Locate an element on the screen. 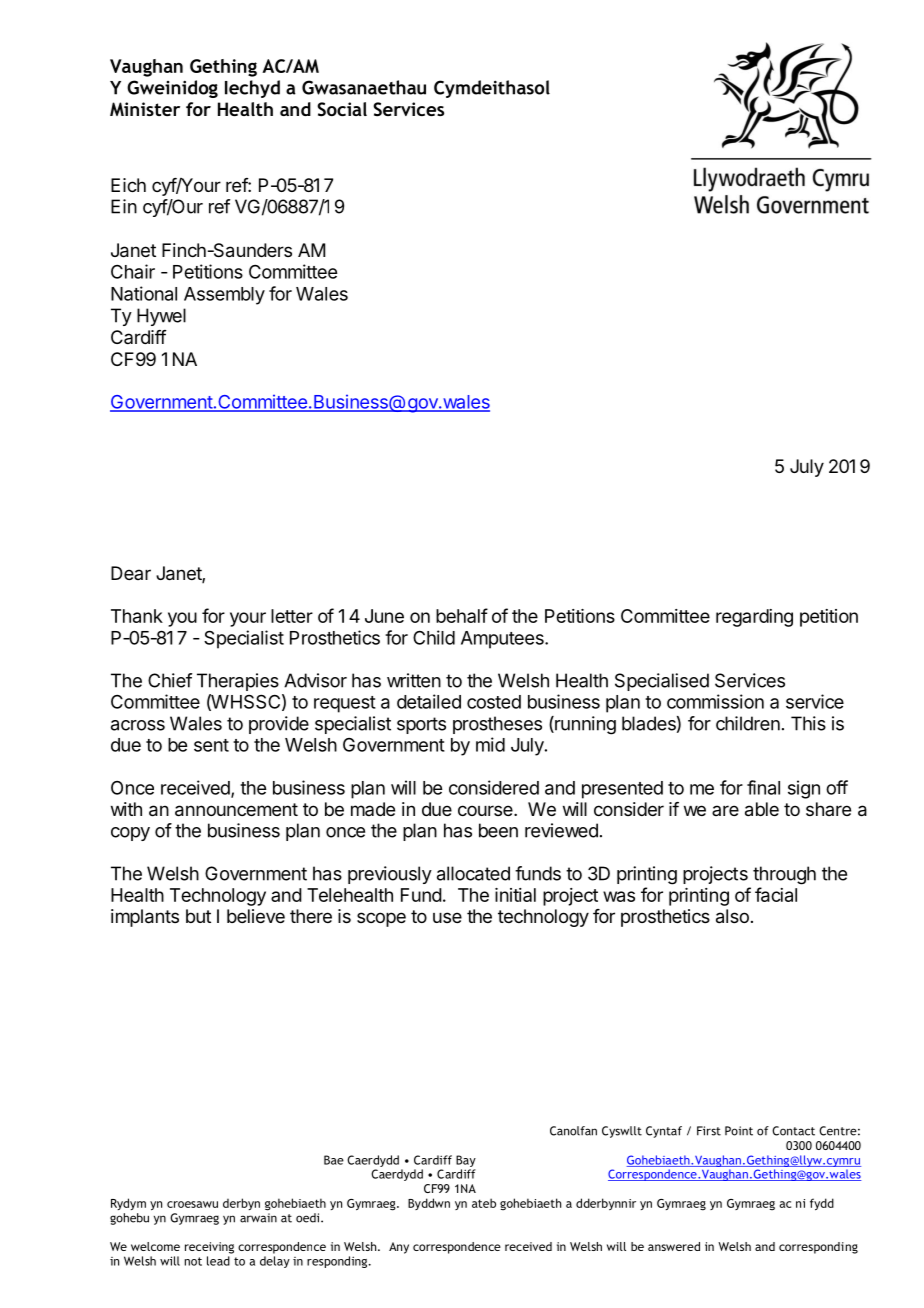 This screenshot has height=1308, width=924. receiving is located at coordinates (209, 1248).
